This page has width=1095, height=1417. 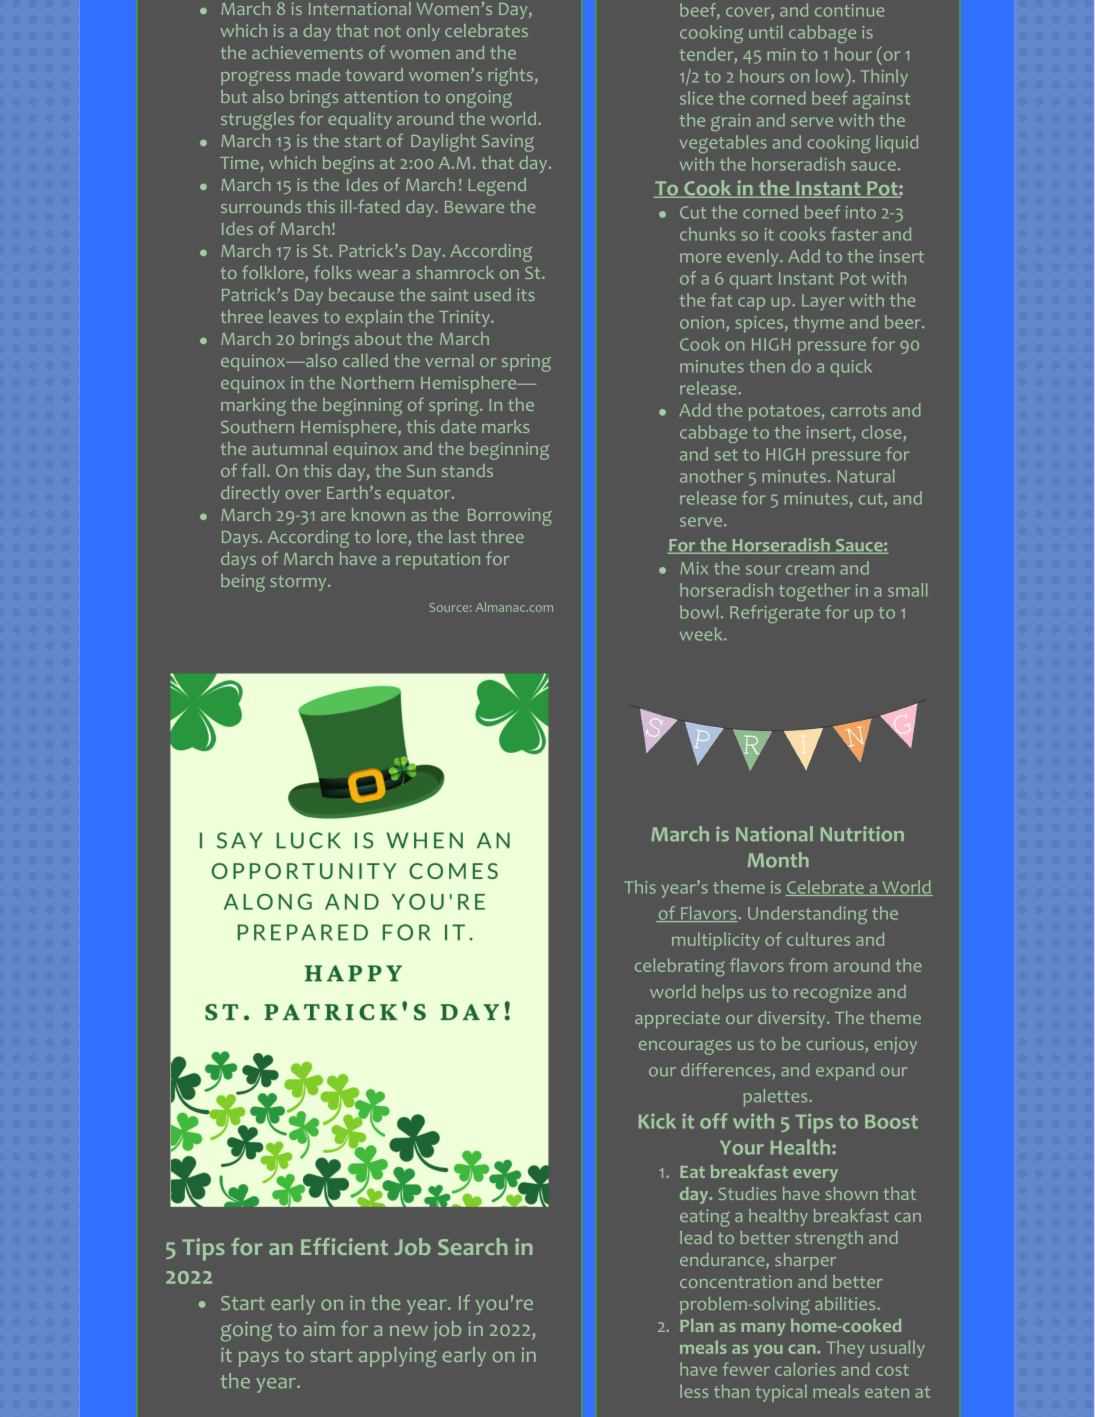 I want to click on low, so click(x=830, y=76).
